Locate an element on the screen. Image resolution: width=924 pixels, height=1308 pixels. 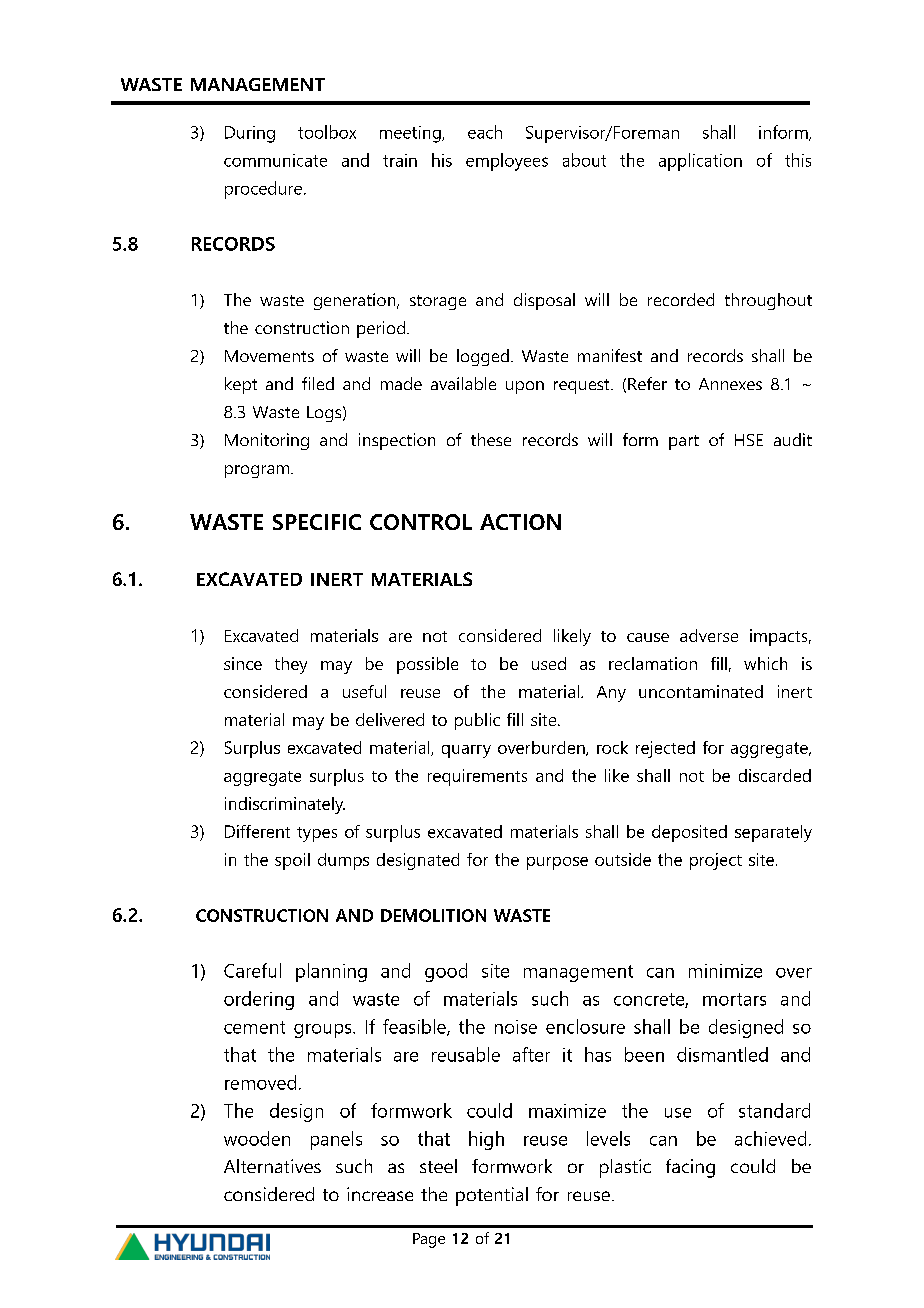
ACTION is located at coordinates (520, 522).
